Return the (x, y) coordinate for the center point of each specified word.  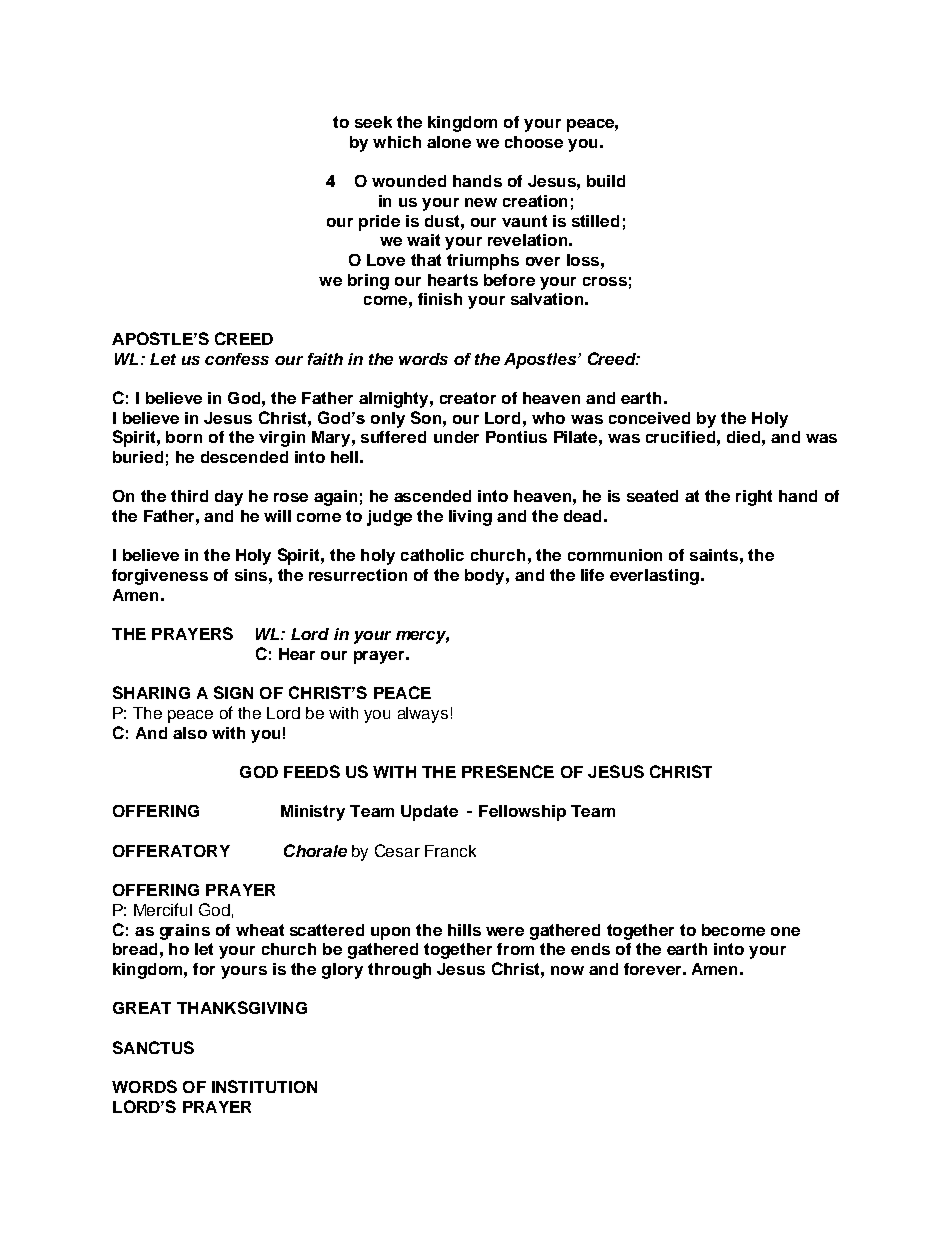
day (229, 498)
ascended (432, 496)
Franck (450, 851)
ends (590, 949)
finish (440, 299)
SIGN (233, 692)
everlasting (654, 577)
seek (373, 122)
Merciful (163, 909)
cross (605, 281)
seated (652, 496)
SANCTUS (153, 1047)
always (423, 715)
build (606, 181)
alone (449, 142)
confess (237, 359)
